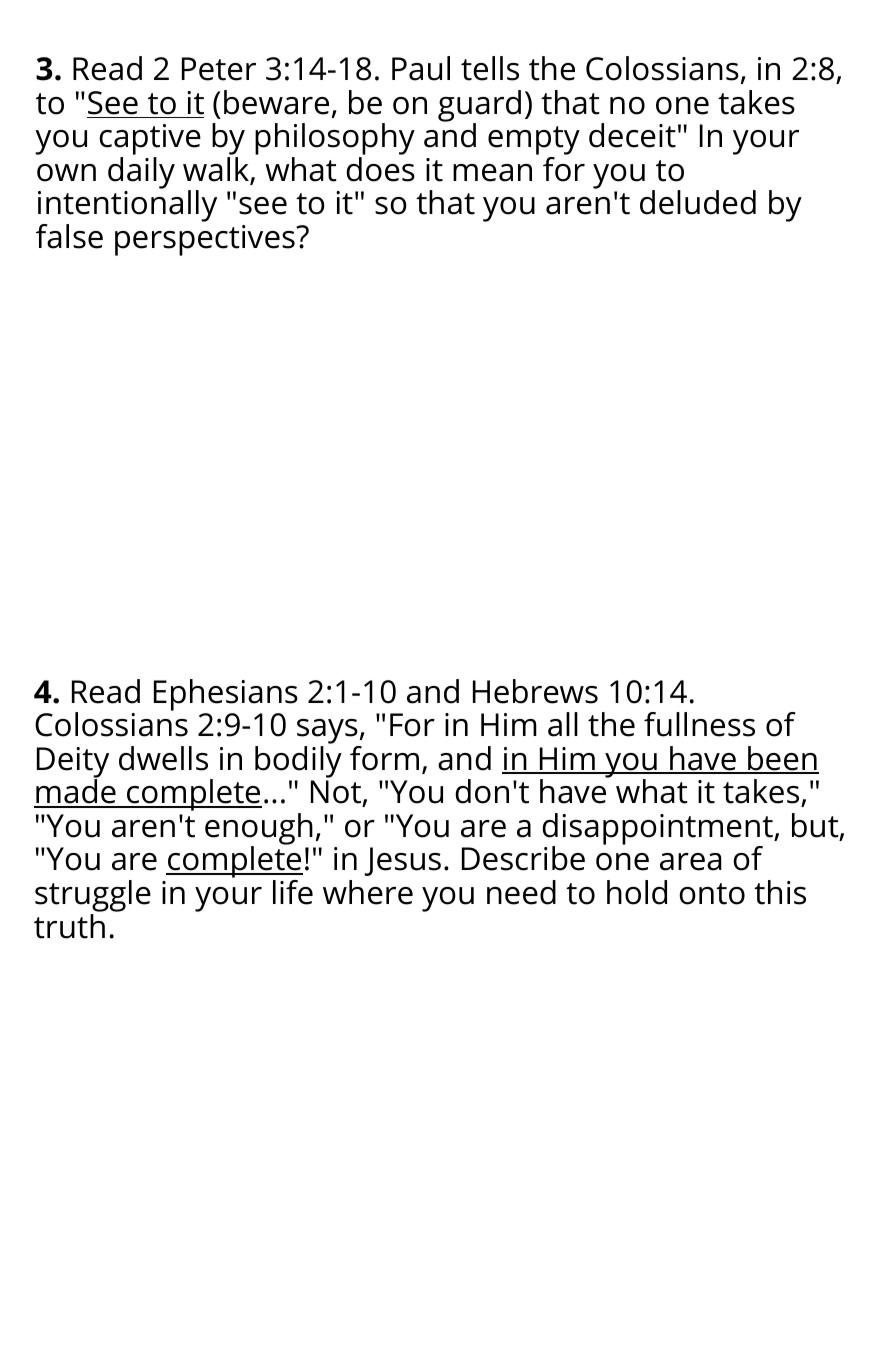 This document has height=1372, width=887. Describe the element at coordinates (421, 68) in the document. I see `Paul` at that location.
